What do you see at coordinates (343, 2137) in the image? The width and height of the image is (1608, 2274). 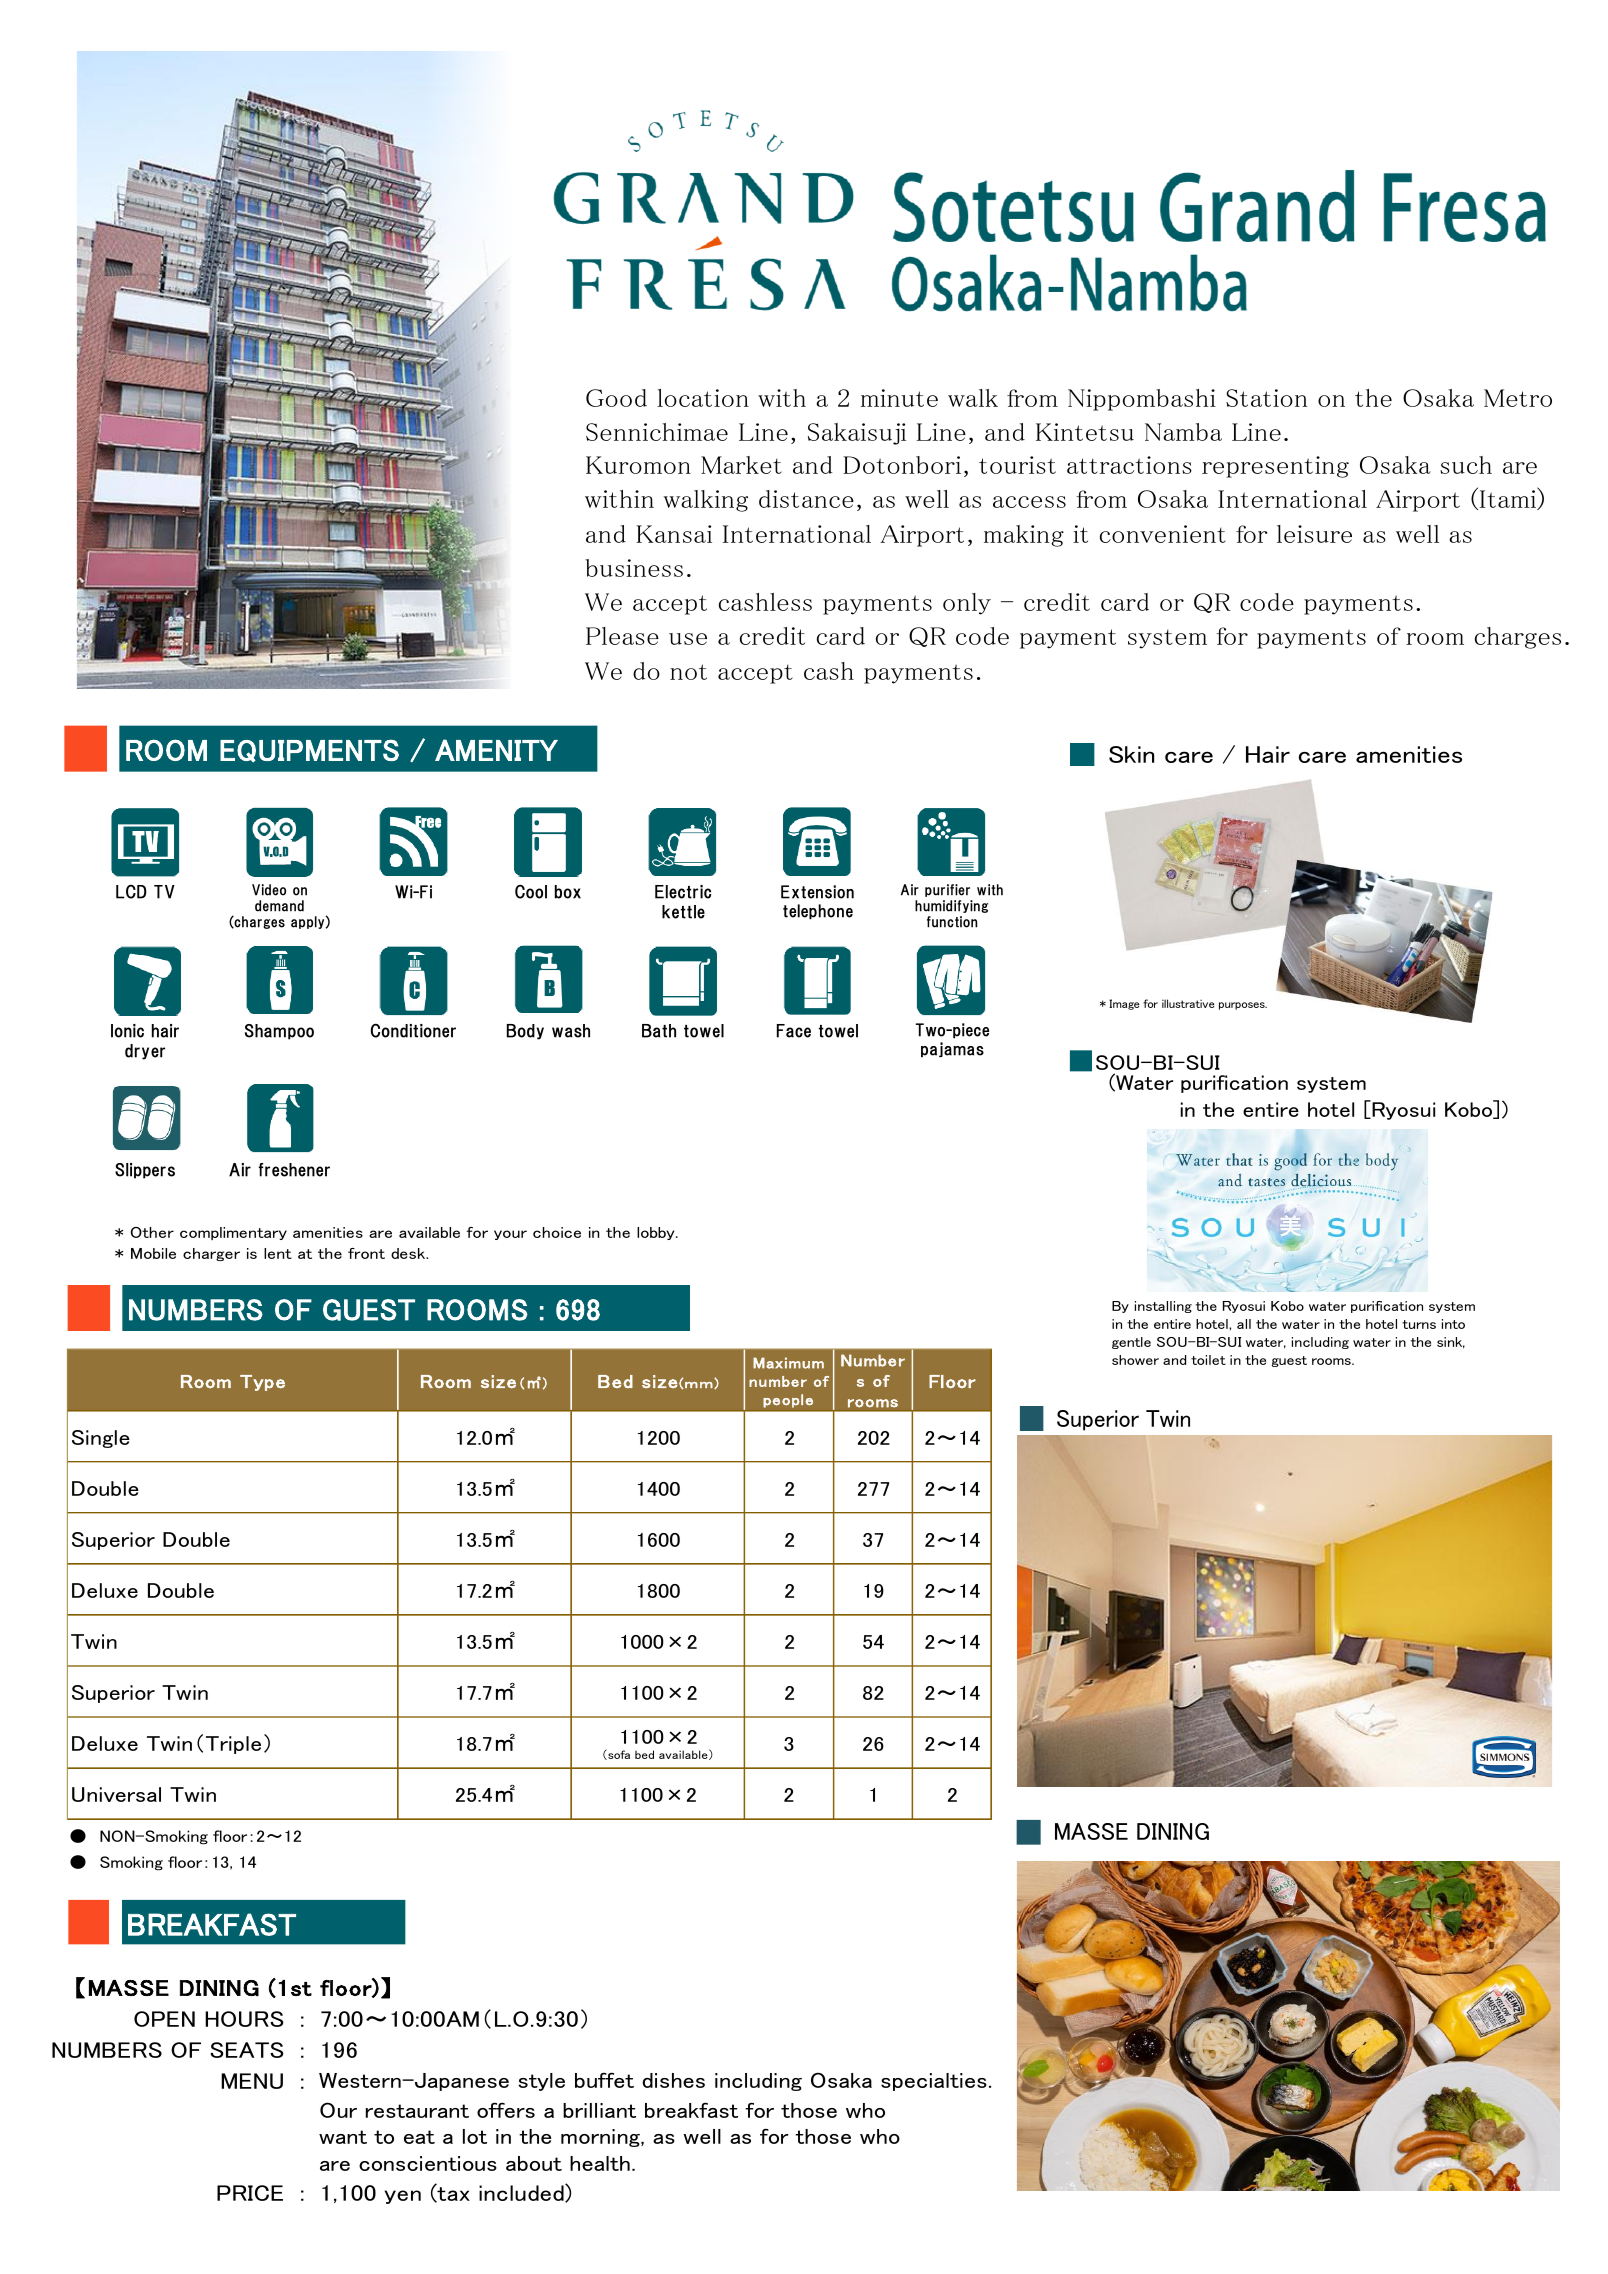 I see `want` at bounding box center [343, 2137].
